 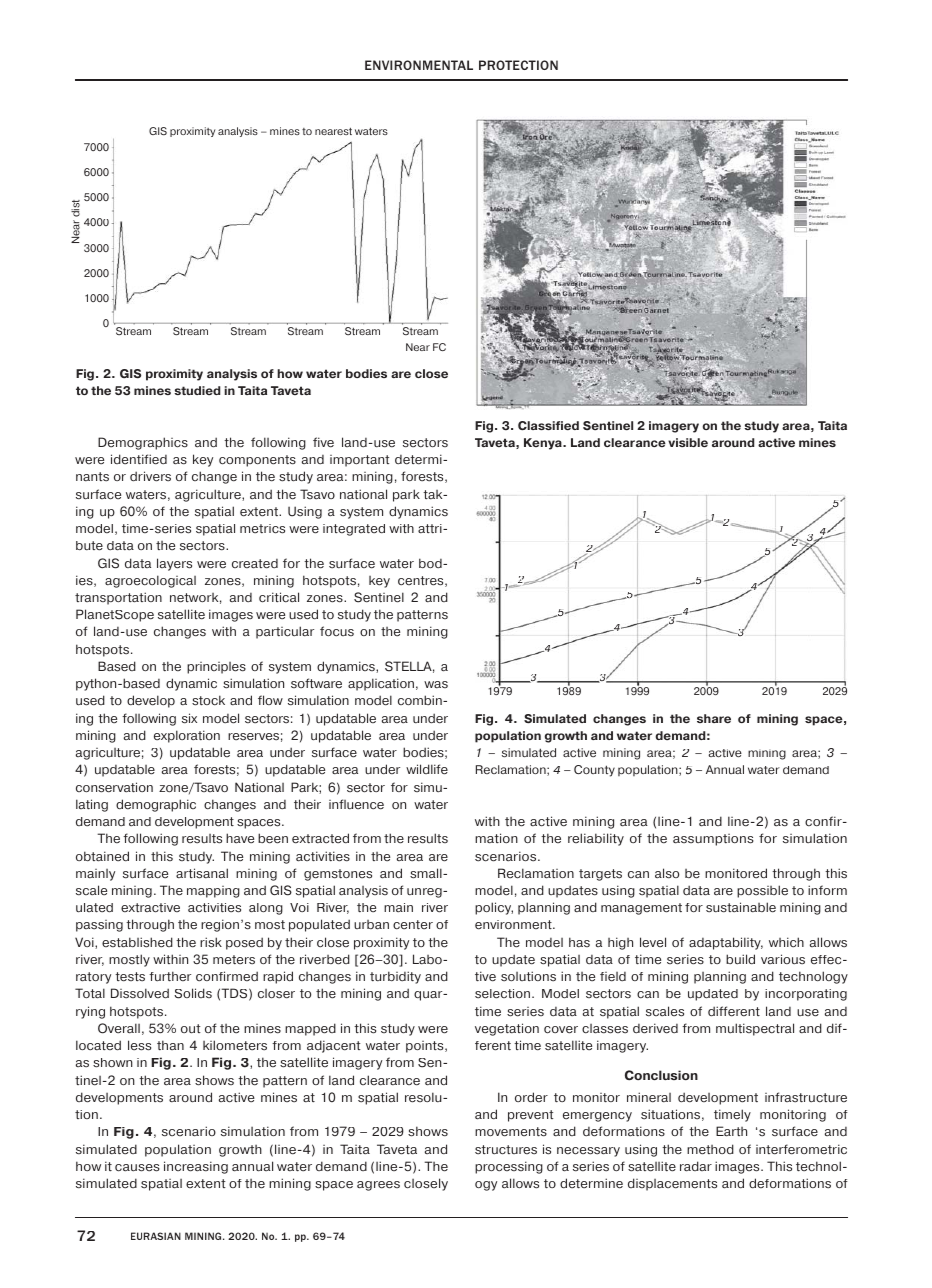 What do you see at coordinates (672, 1184) in the image?
I see `displacements` at bounding box center [672, 1184].
